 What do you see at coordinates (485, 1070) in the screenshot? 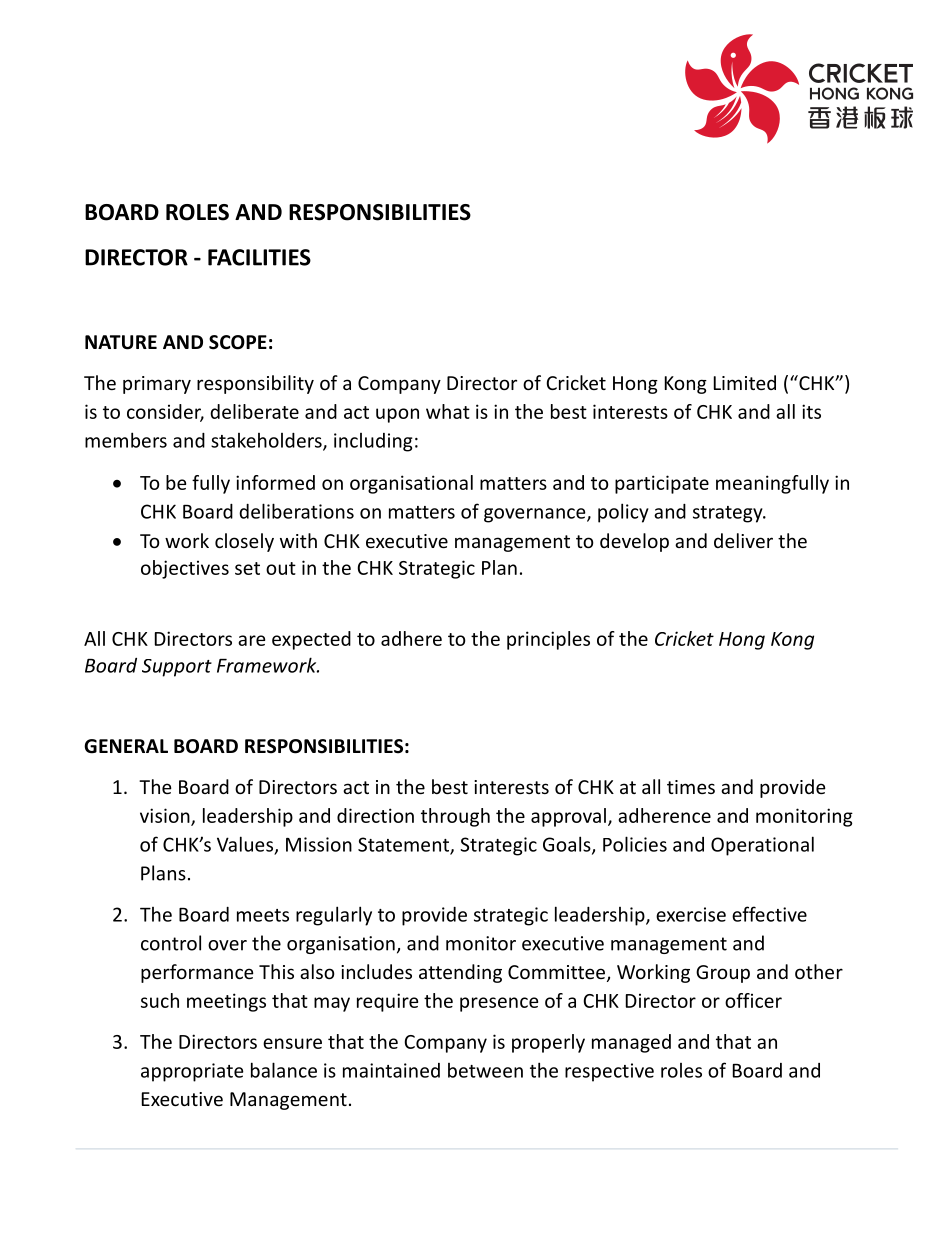
I see `between` at bounding box center [485, 1070].
